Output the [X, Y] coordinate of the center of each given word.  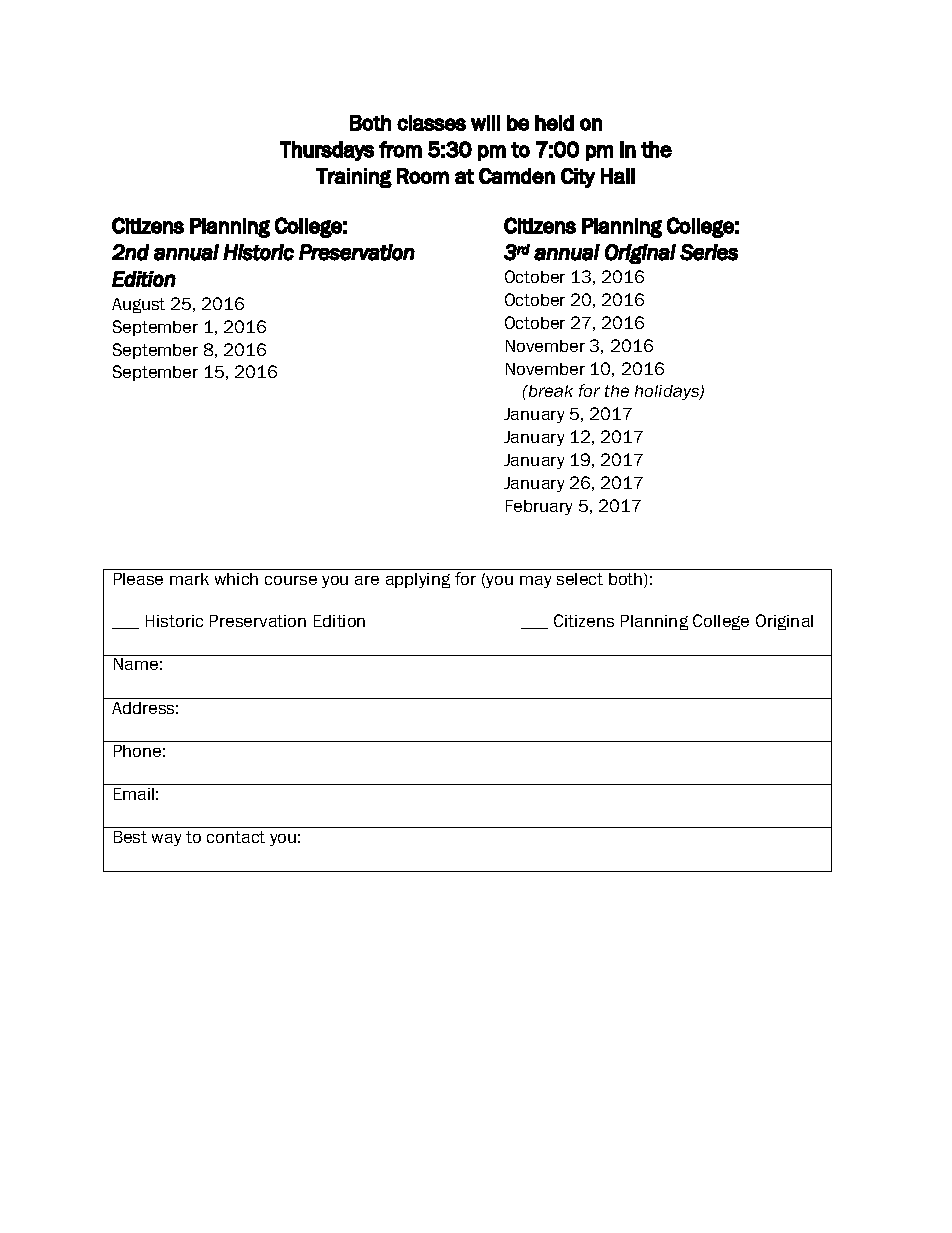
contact [236, 837]
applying [418, 580]
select [580, 579]
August [138, 305]
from [400, 149]
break [549, 391]
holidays [668, 392]
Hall [618, 176]
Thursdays [327, 151]
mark [189, 579]
